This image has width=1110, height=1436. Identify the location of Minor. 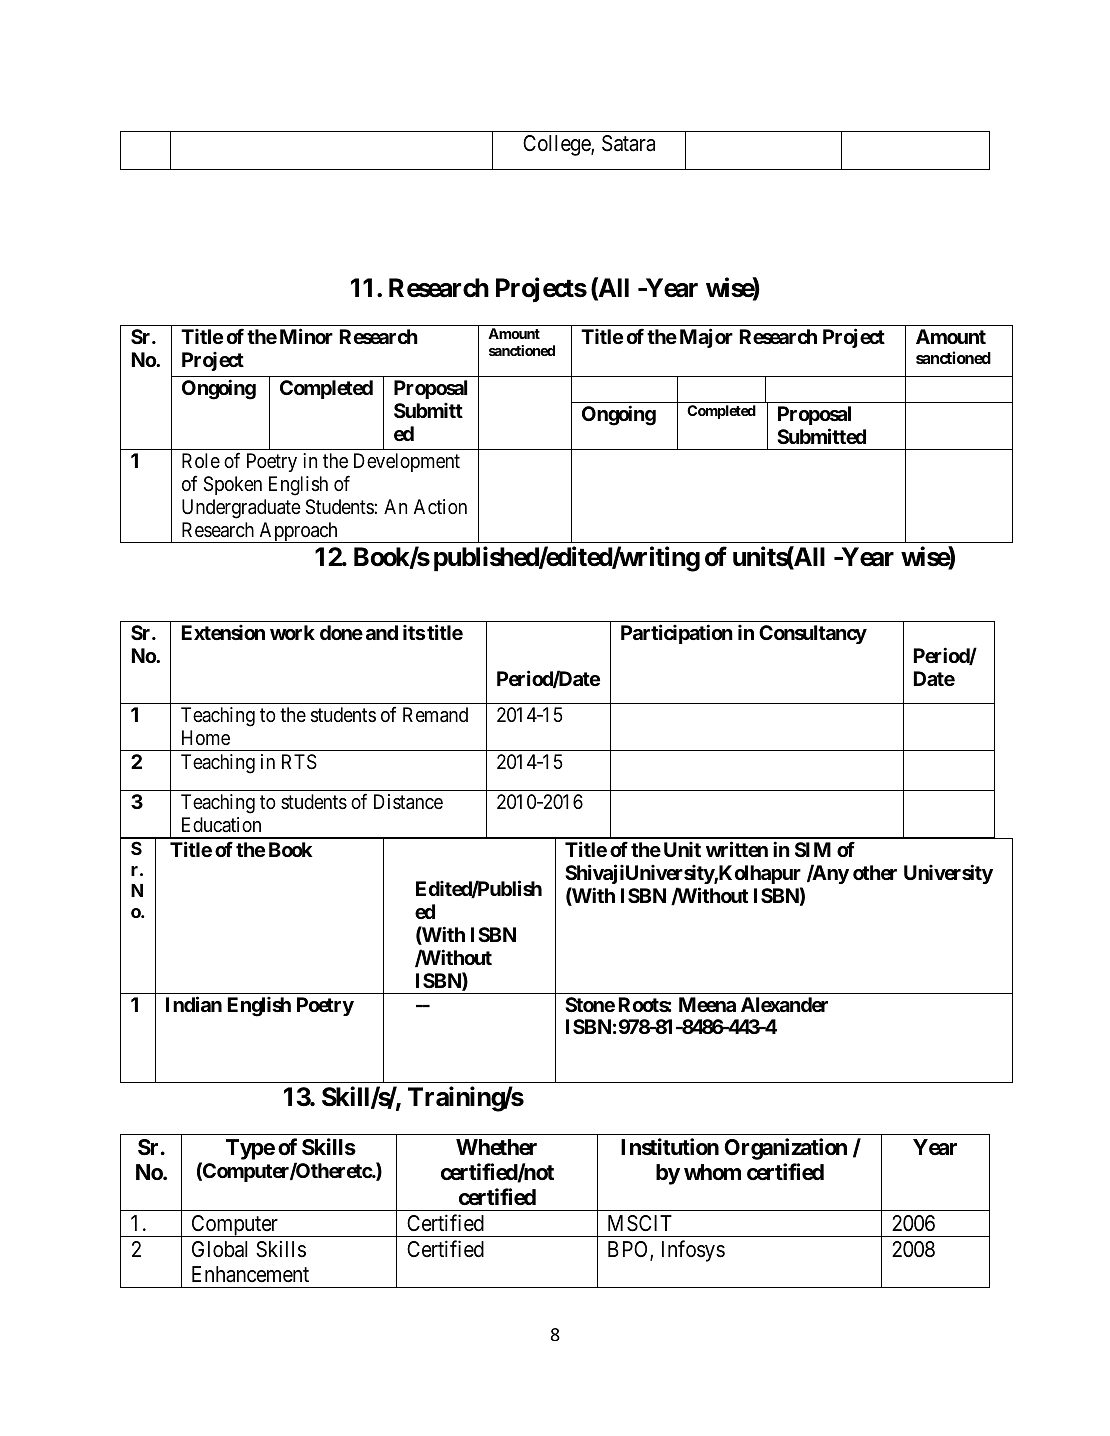
(306, 336).
